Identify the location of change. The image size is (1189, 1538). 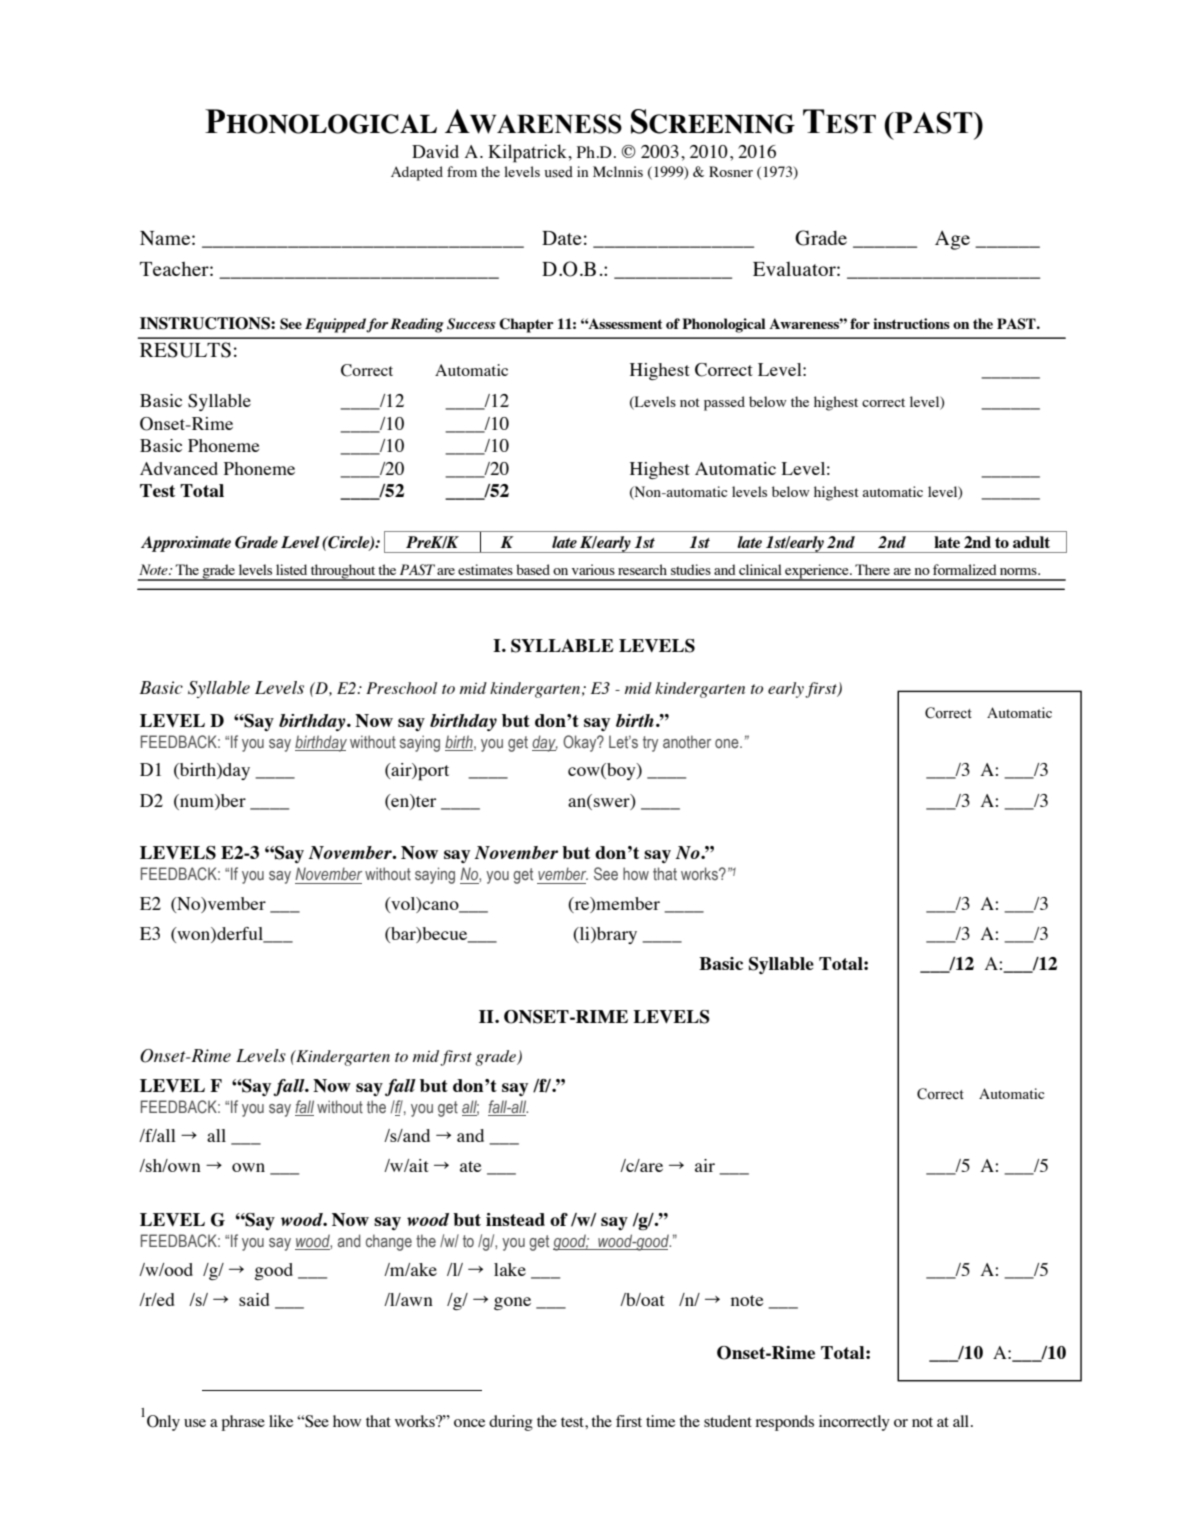
(389, 1242).
